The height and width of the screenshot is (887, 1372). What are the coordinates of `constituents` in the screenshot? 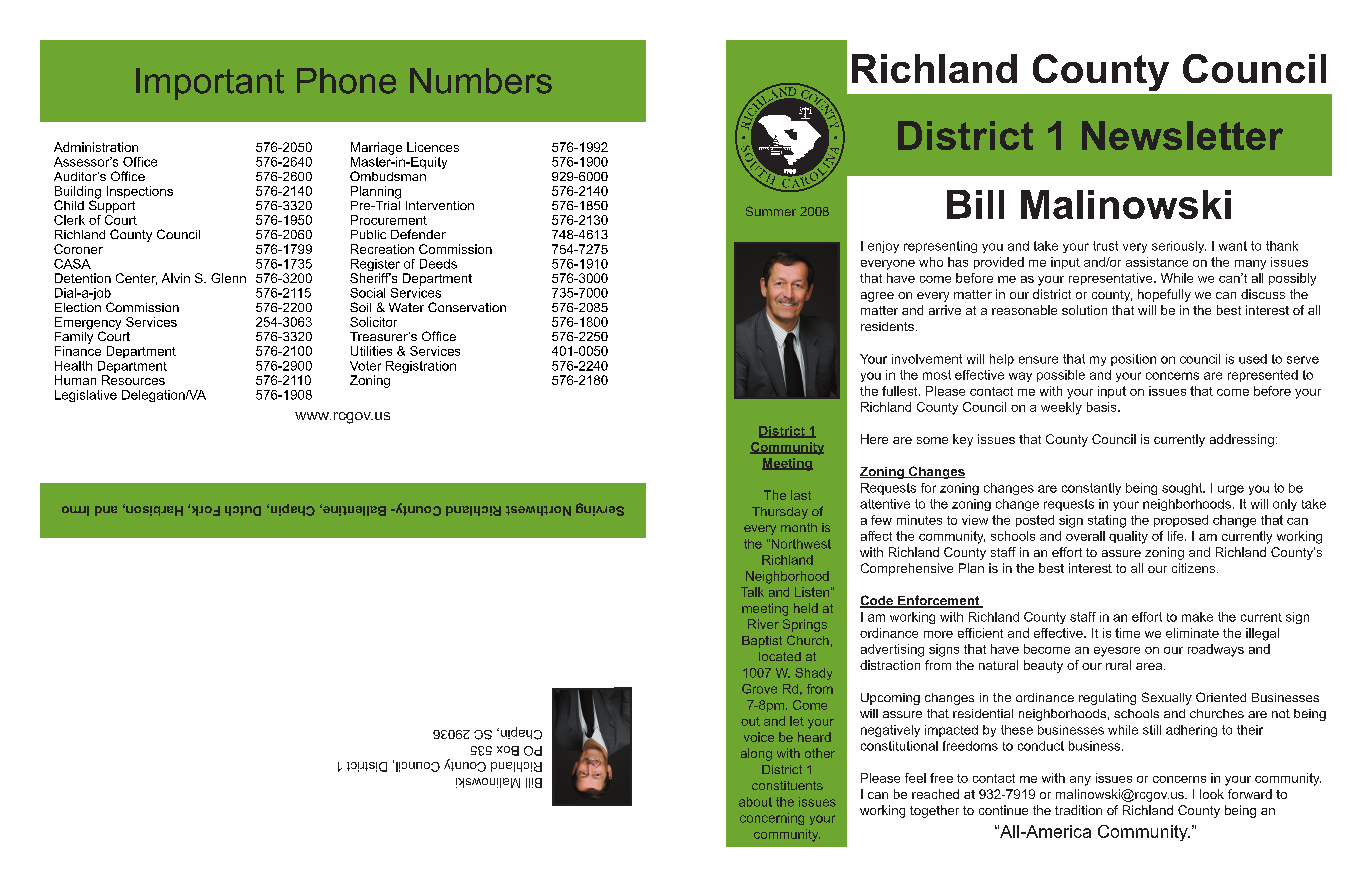 It's located at (787, 785).
